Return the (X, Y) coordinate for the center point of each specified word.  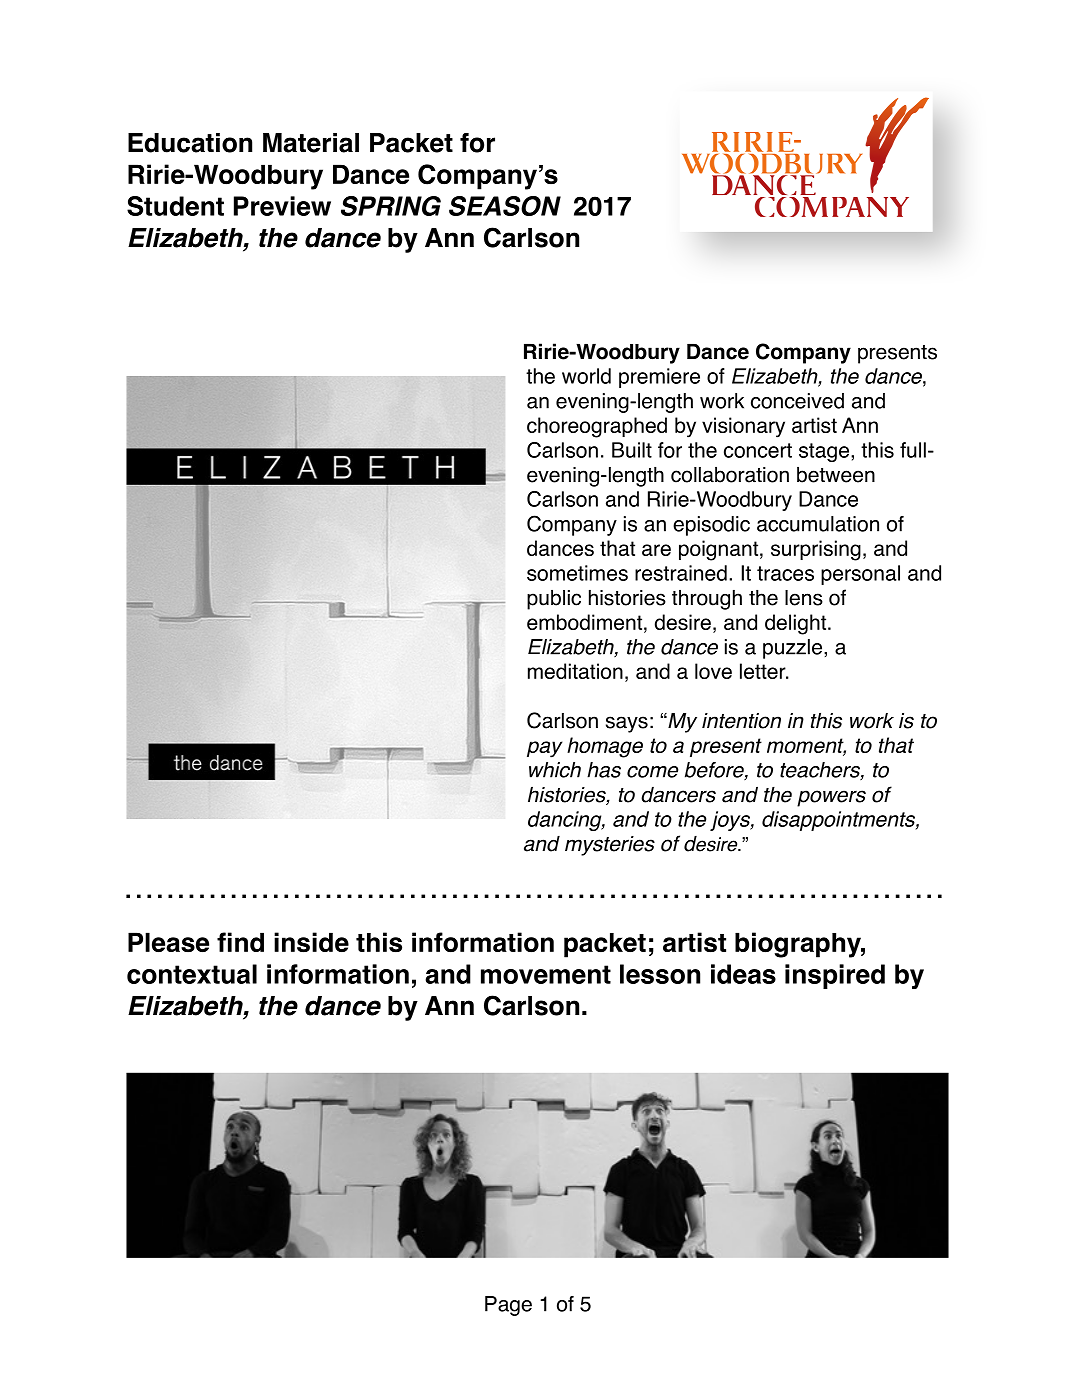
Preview (282, 206)
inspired (835, 976)
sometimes (577, 573)
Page (508, 1306)
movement (546, 974)
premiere (659, 378)
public (554, 600)
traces (785, 573)
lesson (660, 974)
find (240, 942)
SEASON (505, 206)
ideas (743, 974)
